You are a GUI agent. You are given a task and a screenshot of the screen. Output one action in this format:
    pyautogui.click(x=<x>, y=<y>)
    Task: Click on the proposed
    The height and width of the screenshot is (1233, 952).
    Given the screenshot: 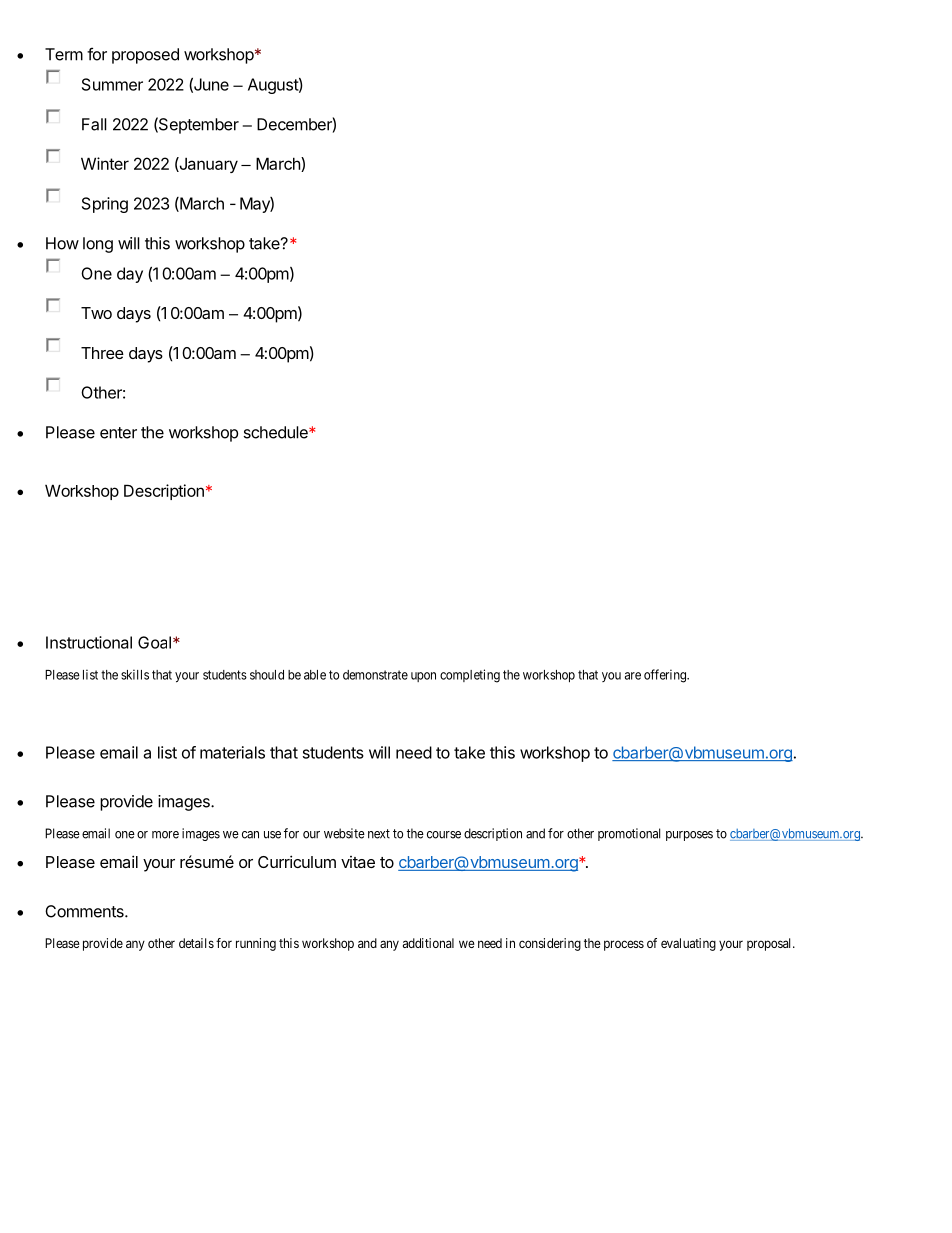 What is the action you would take?
    pyautogui.click(x=145, y=56)
